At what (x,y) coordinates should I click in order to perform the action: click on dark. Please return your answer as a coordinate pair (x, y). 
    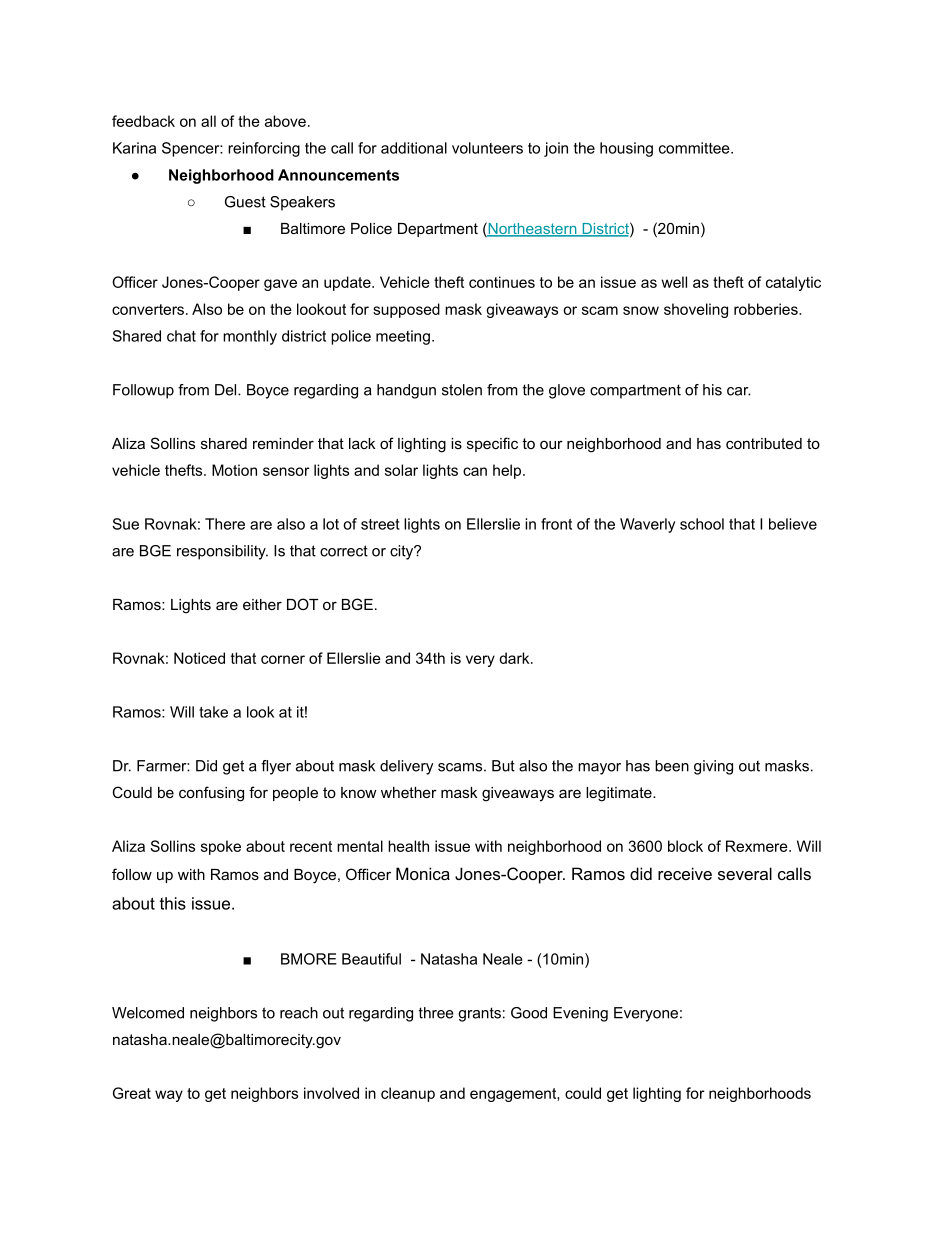
    Looking at the image, I should click on (515, 658).
